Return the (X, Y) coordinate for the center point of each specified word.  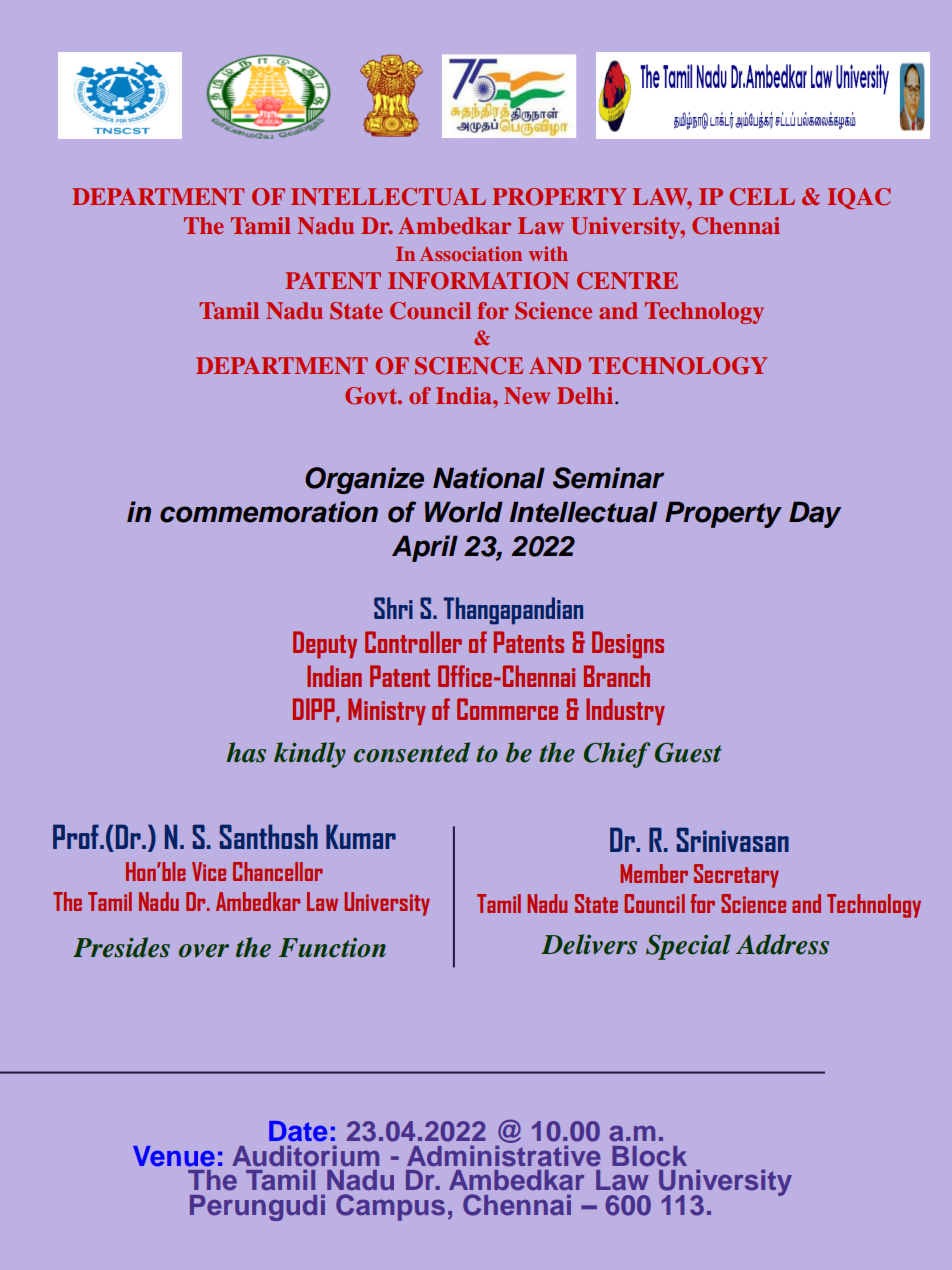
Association (471, 253)
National (489, 478)
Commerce (507, 709)
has (246, 752)
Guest (688, 752)
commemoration (269, 512)
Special (688, 947)
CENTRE (627, 281)
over (204, 951)
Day (815, 514)
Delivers (589, 944)
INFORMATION (478, 281)
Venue (174, 1156)
